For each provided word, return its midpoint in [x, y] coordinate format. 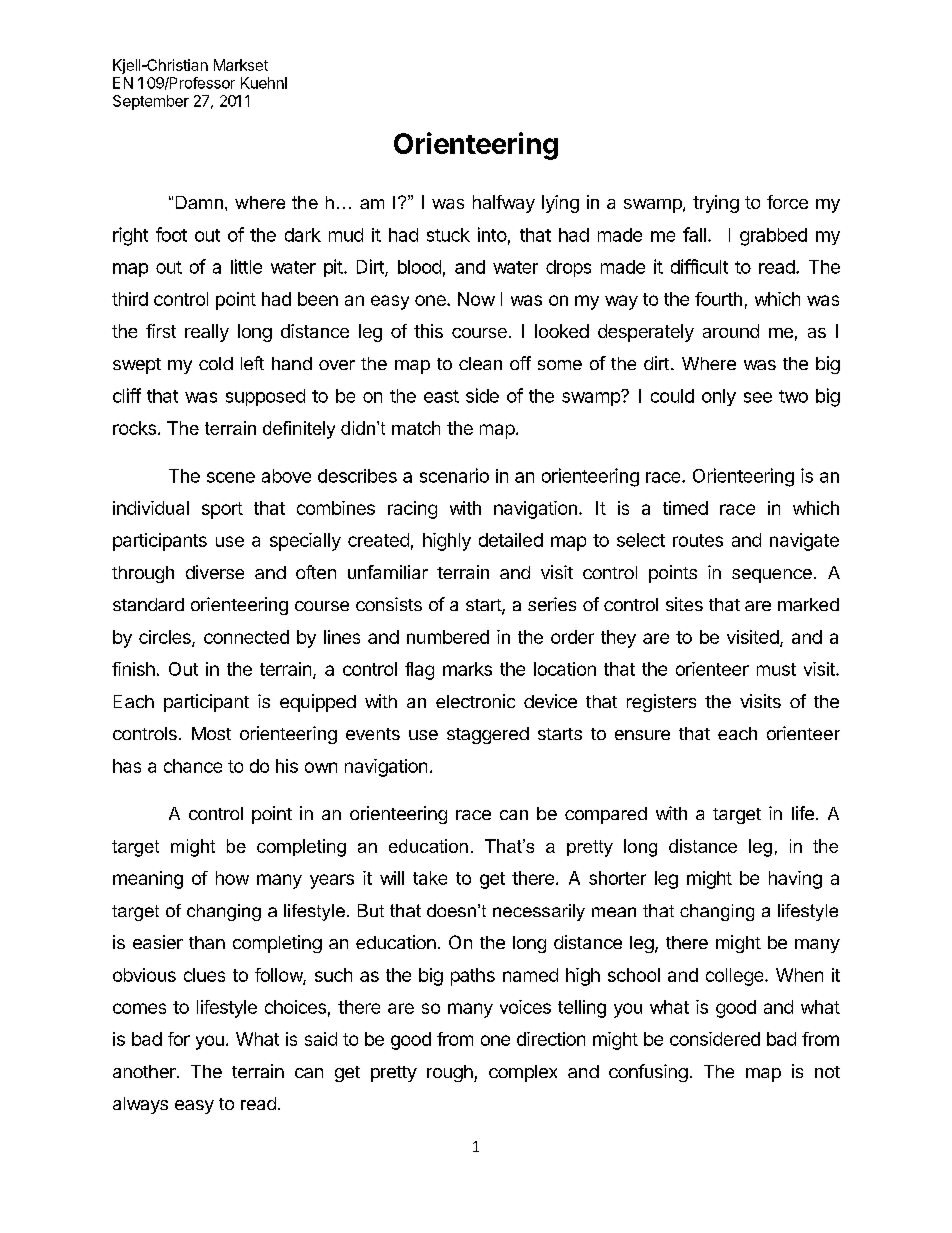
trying [716, 204]
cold [216, 363]
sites [684, 604]
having [795, 880]
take [430, 878]
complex [523, 1073]
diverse [215, 572]
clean [480, 363]
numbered [448, 637]
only [719, 397]
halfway [504, 204]
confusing [648, 1073]
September [151, 102]
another [145, 1071]
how [232, 878]
